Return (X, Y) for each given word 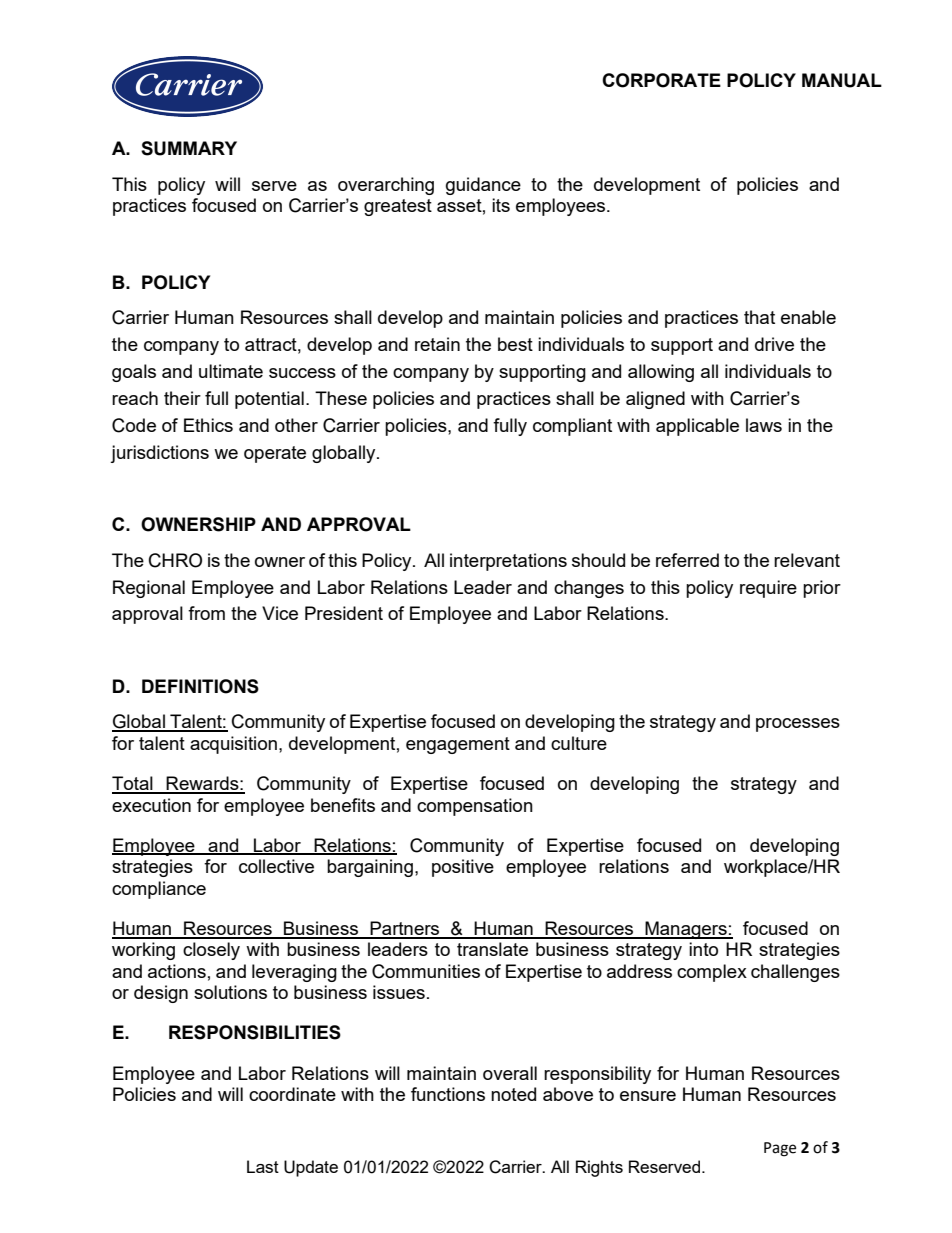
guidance (483, 186)
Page (780, 1149)
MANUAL (842, 80)
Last (263, 1166)
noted (513, 1094)
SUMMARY (189, 148)
